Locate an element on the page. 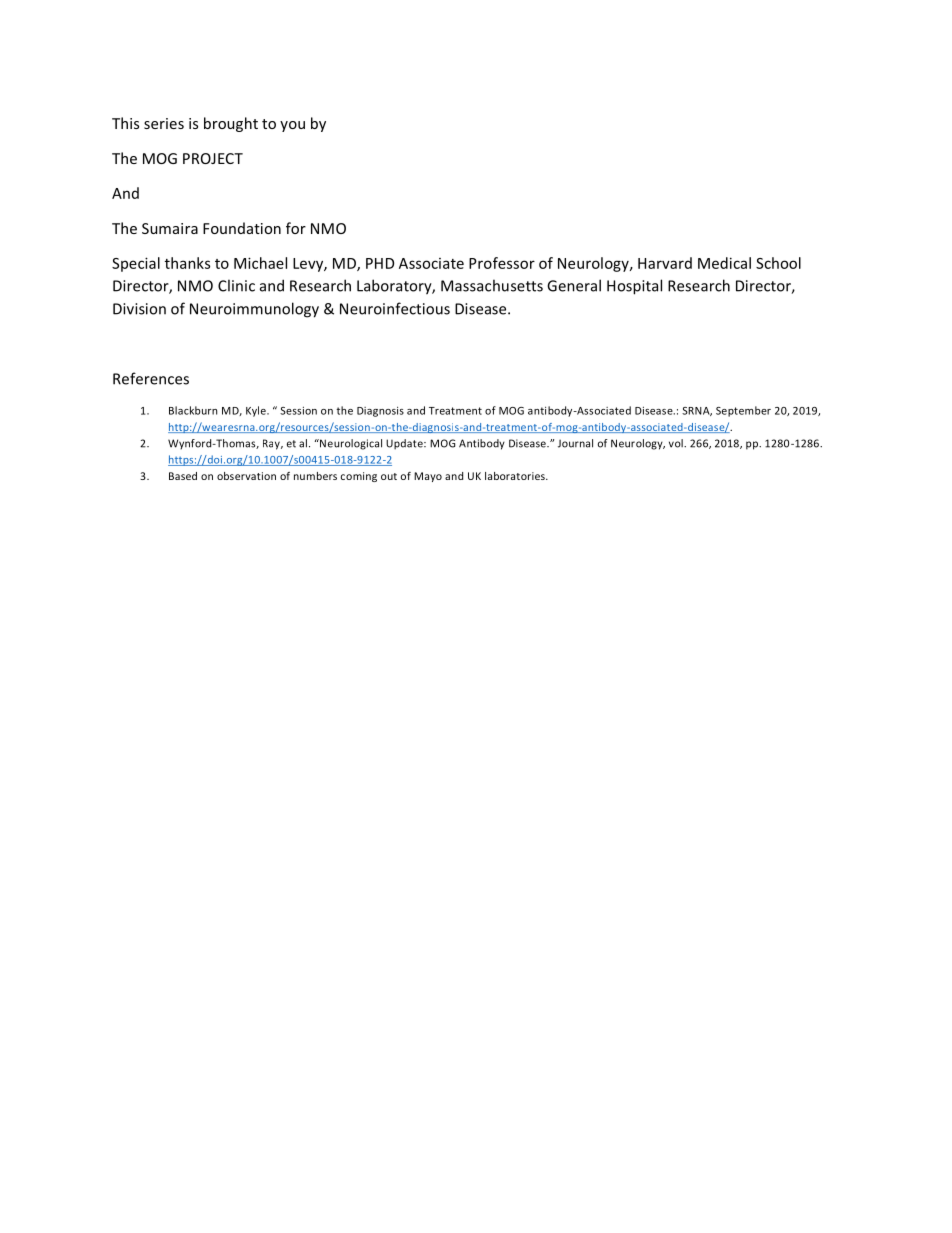  brought is located at coordinates (231, 124).
